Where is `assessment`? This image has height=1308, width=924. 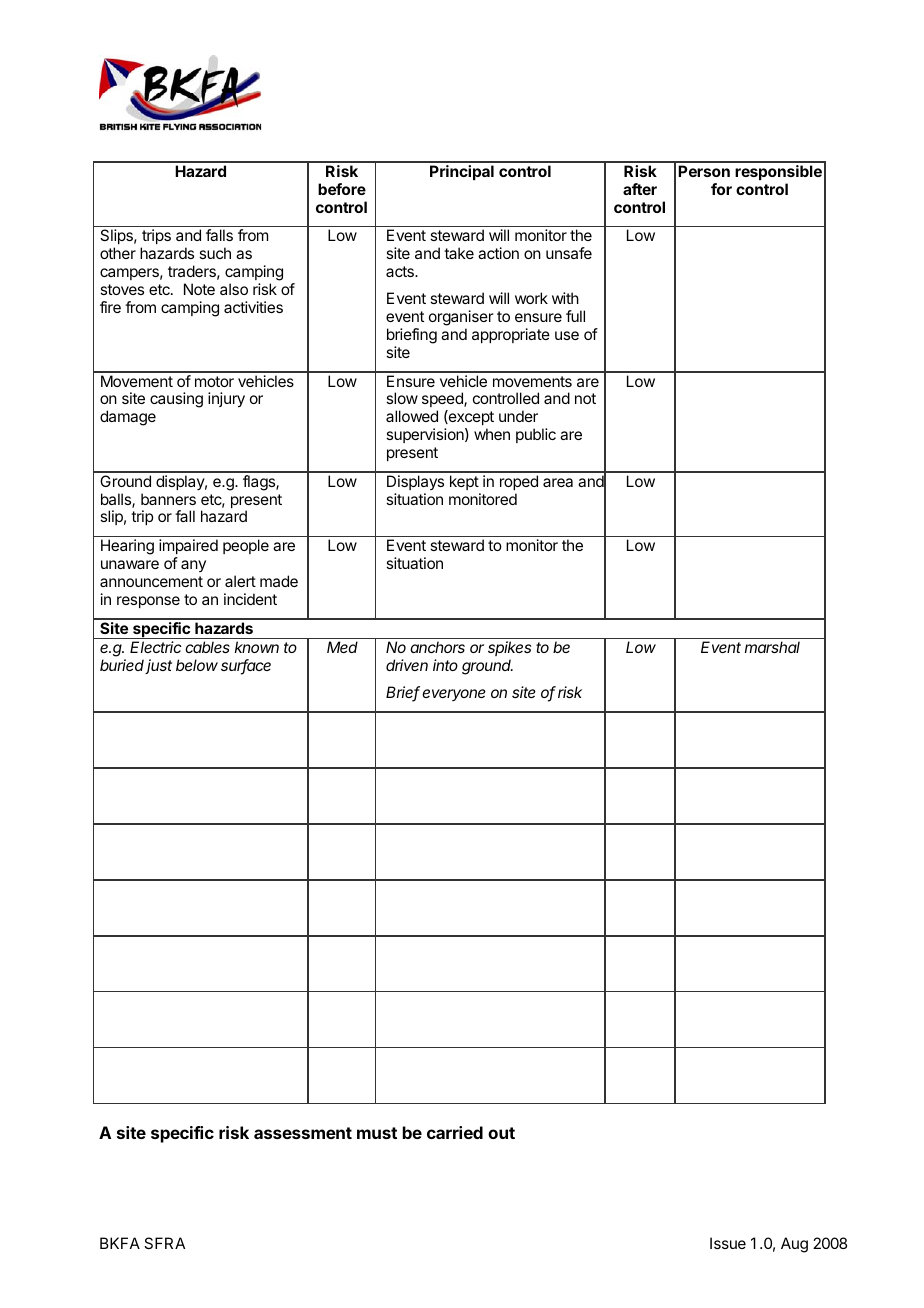
assessment is located at coordinates (303, 1133).
